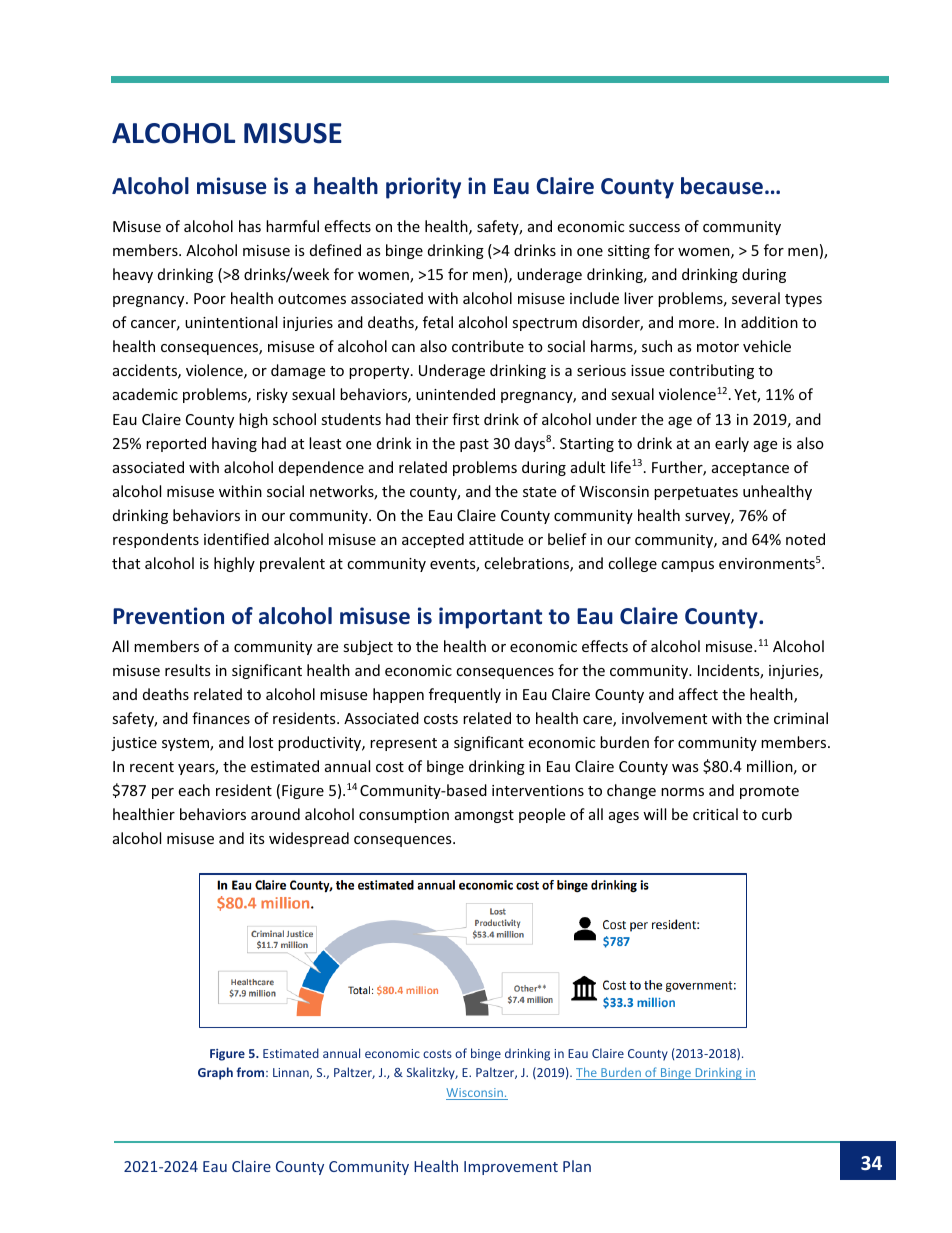 This image has height=1233, width=952. What do you see at coordinates (511, 1168) in the image?
I see `Improvement` at bounding box center [511, 1168].
